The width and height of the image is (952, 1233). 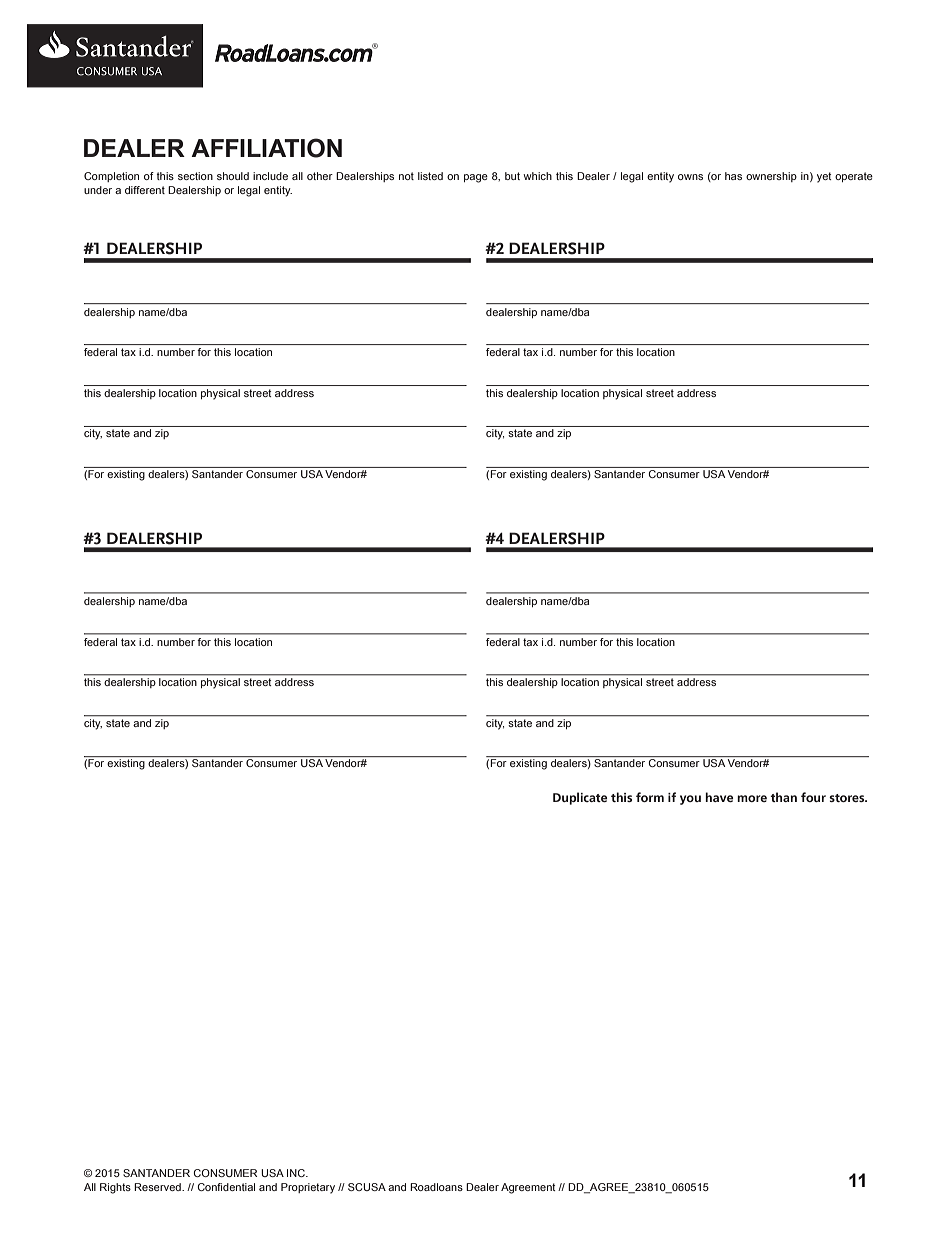 What do you see at coordinates (512, 176) in the image?
I see `but` at bounding box center [512, 176].
